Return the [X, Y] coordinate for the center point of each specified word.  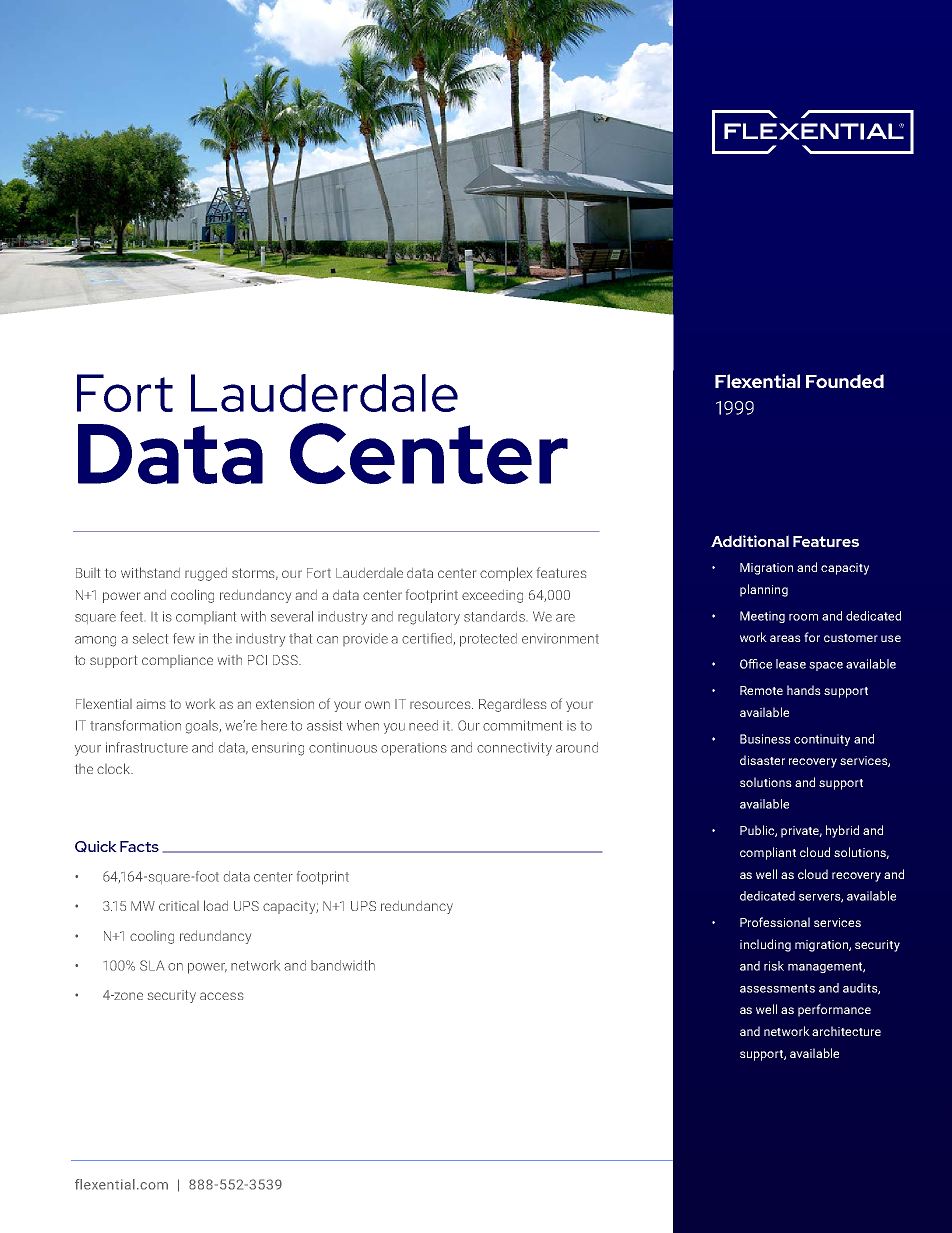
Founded [845, 381]
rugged [206, 574]
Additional [750, 541]
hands [804, 690]
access [221, 996]
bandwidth [343, 965]
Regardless [512, 705]
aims [151, 704]
